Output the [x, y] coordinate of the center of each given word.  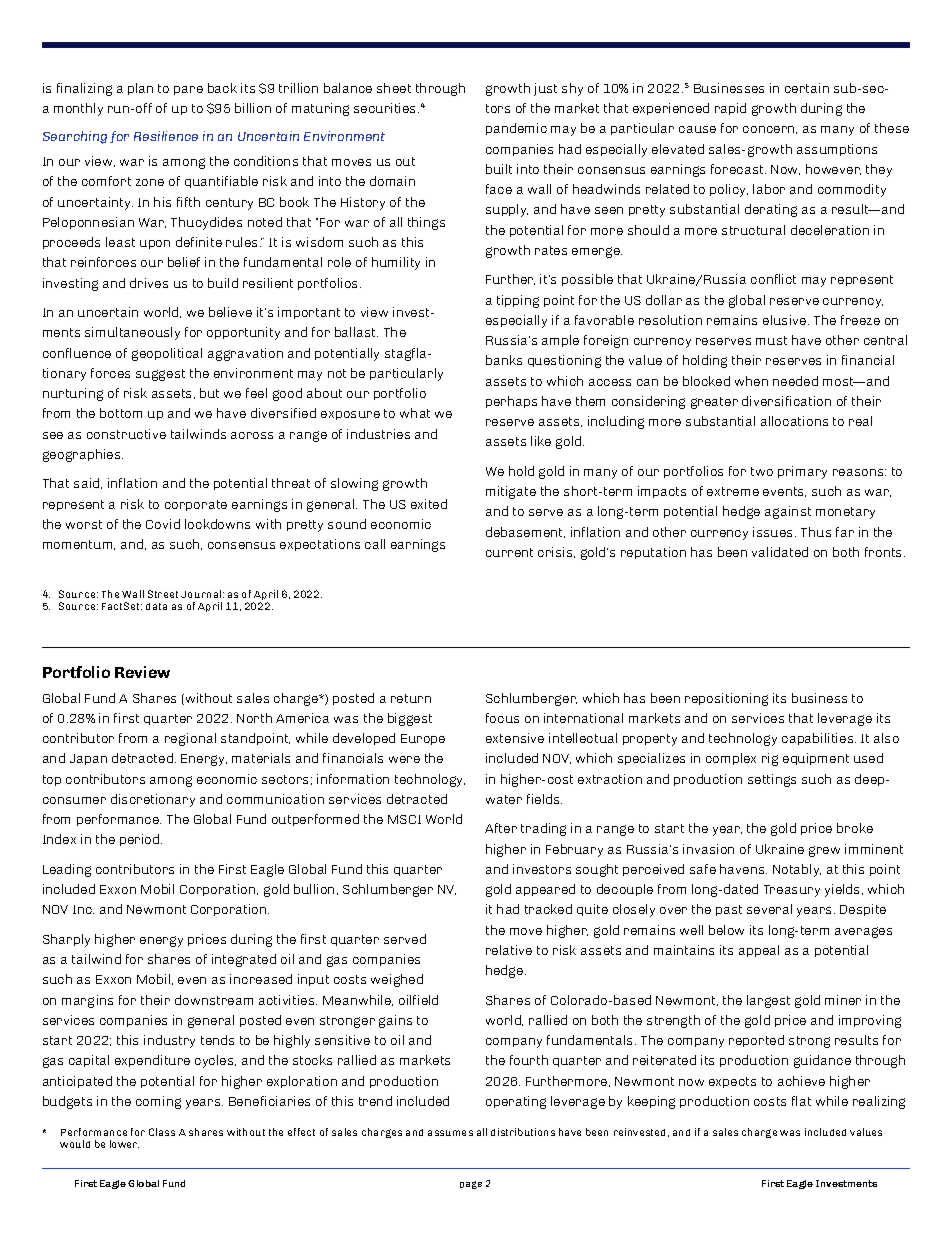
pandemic [516, 129]
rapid [730, 109]
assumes [450, 1133]
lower [124, 1144]
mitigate [511, 492]
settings [772, 780]
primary [802, 472]
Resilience [166, 136]
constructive [126, 434]
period [141, 840]
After [501, 828]
